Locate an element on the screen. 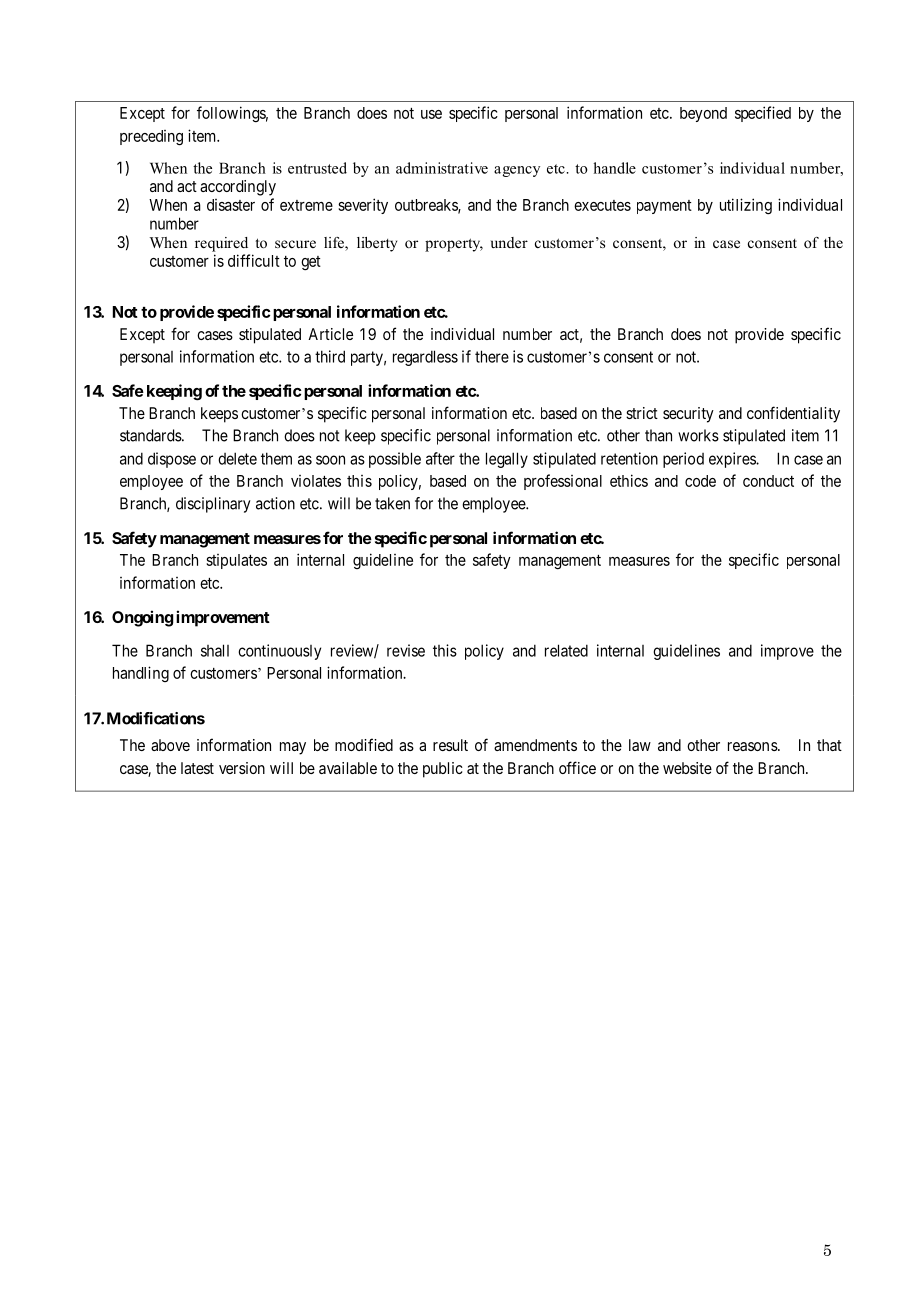 The image size is (924, 1308). professional is located at coordinates (563, 482).
